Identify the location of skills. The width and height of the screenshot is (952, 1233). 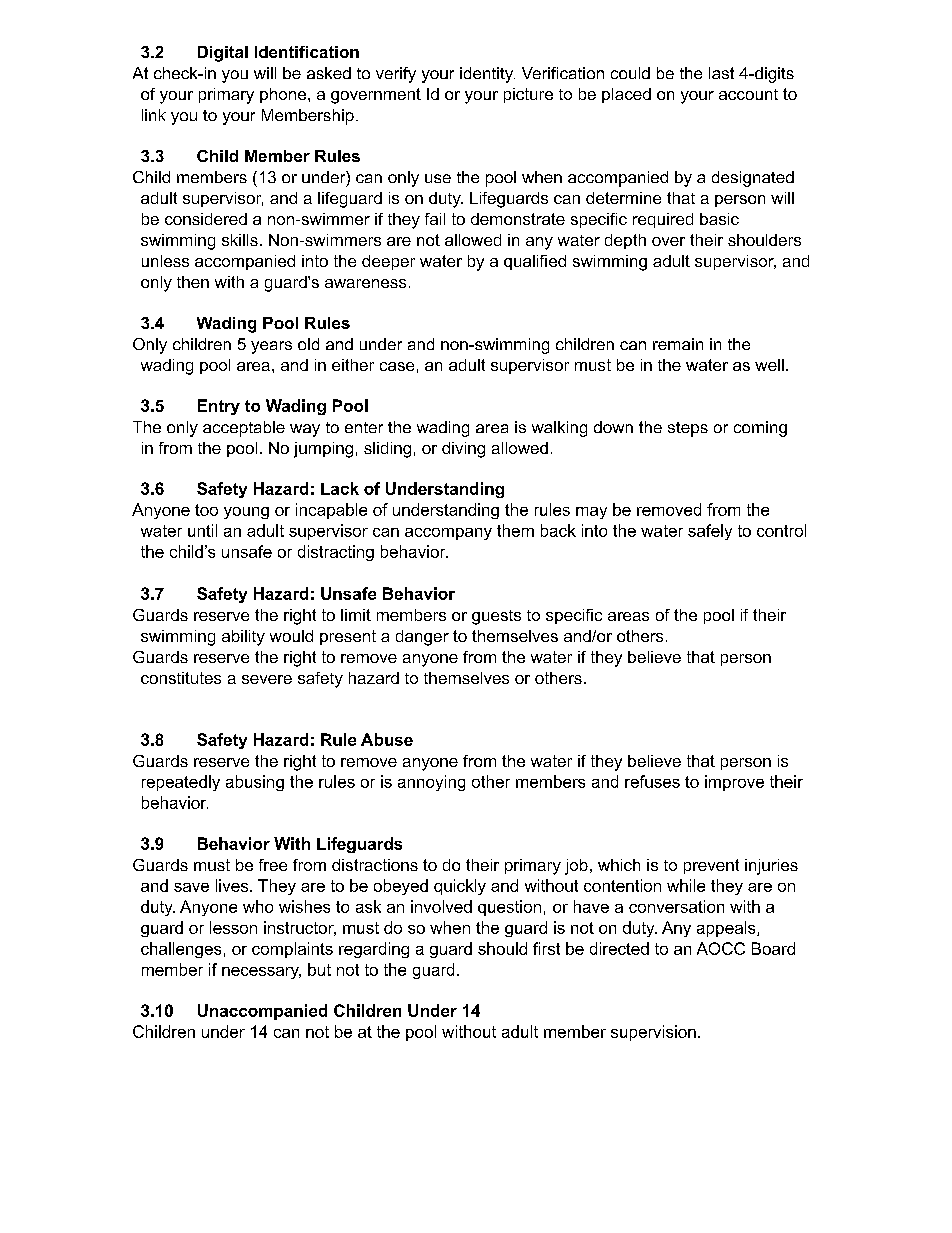
(240, 240).
